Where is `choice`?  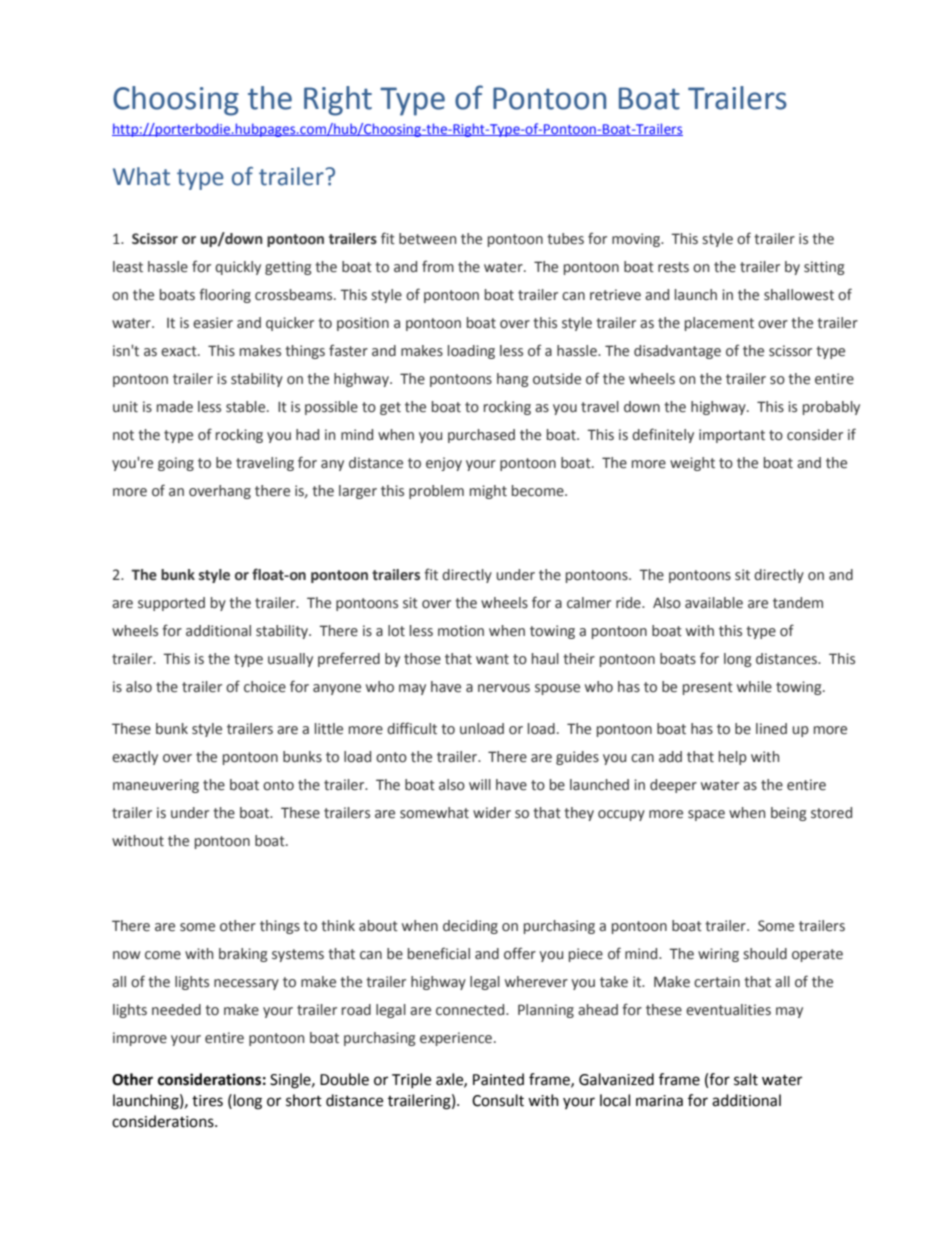 choice is located at coordinates (265, 687).
